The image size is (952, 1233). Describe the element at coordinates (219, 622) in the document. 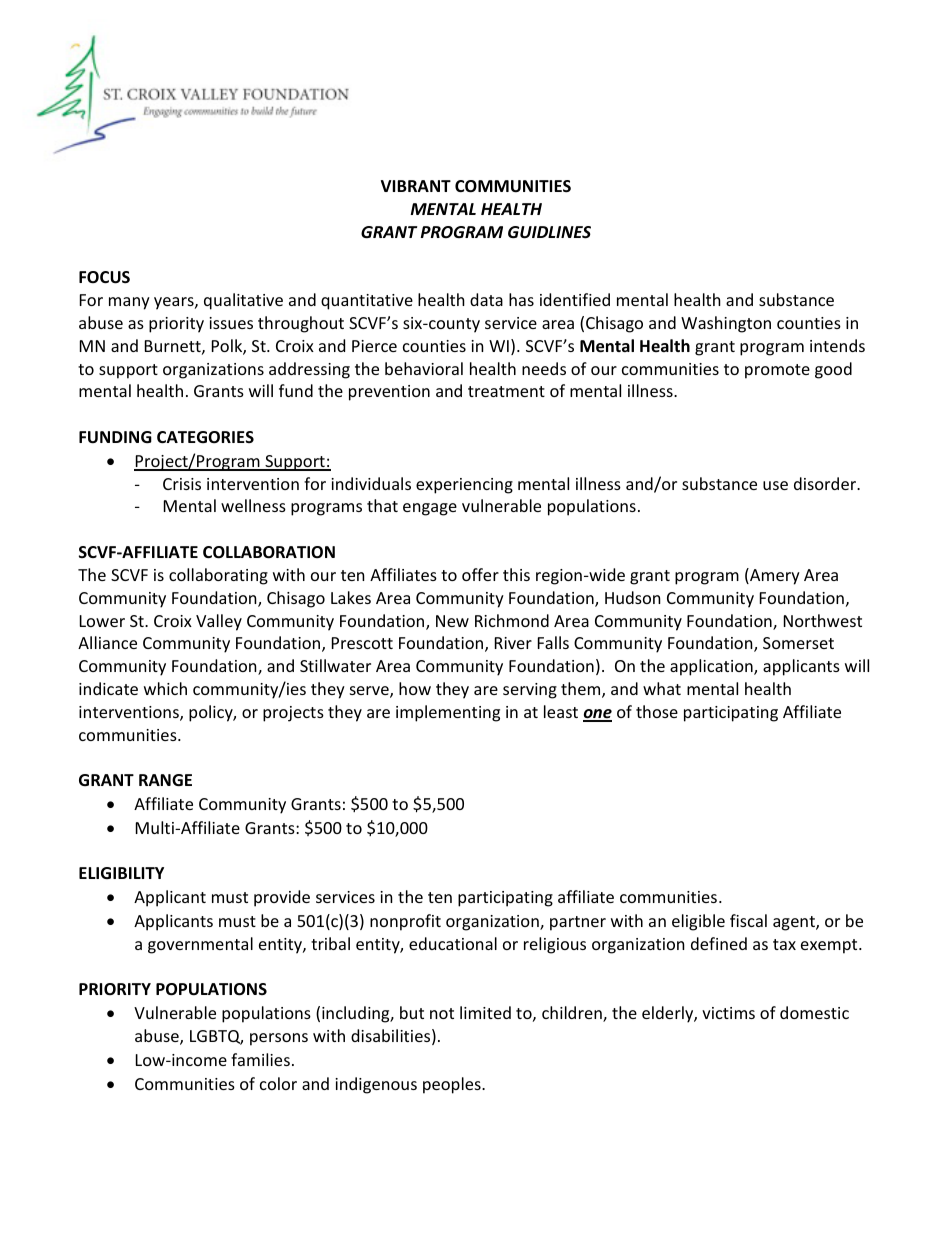

I see `Valley` at that location.
